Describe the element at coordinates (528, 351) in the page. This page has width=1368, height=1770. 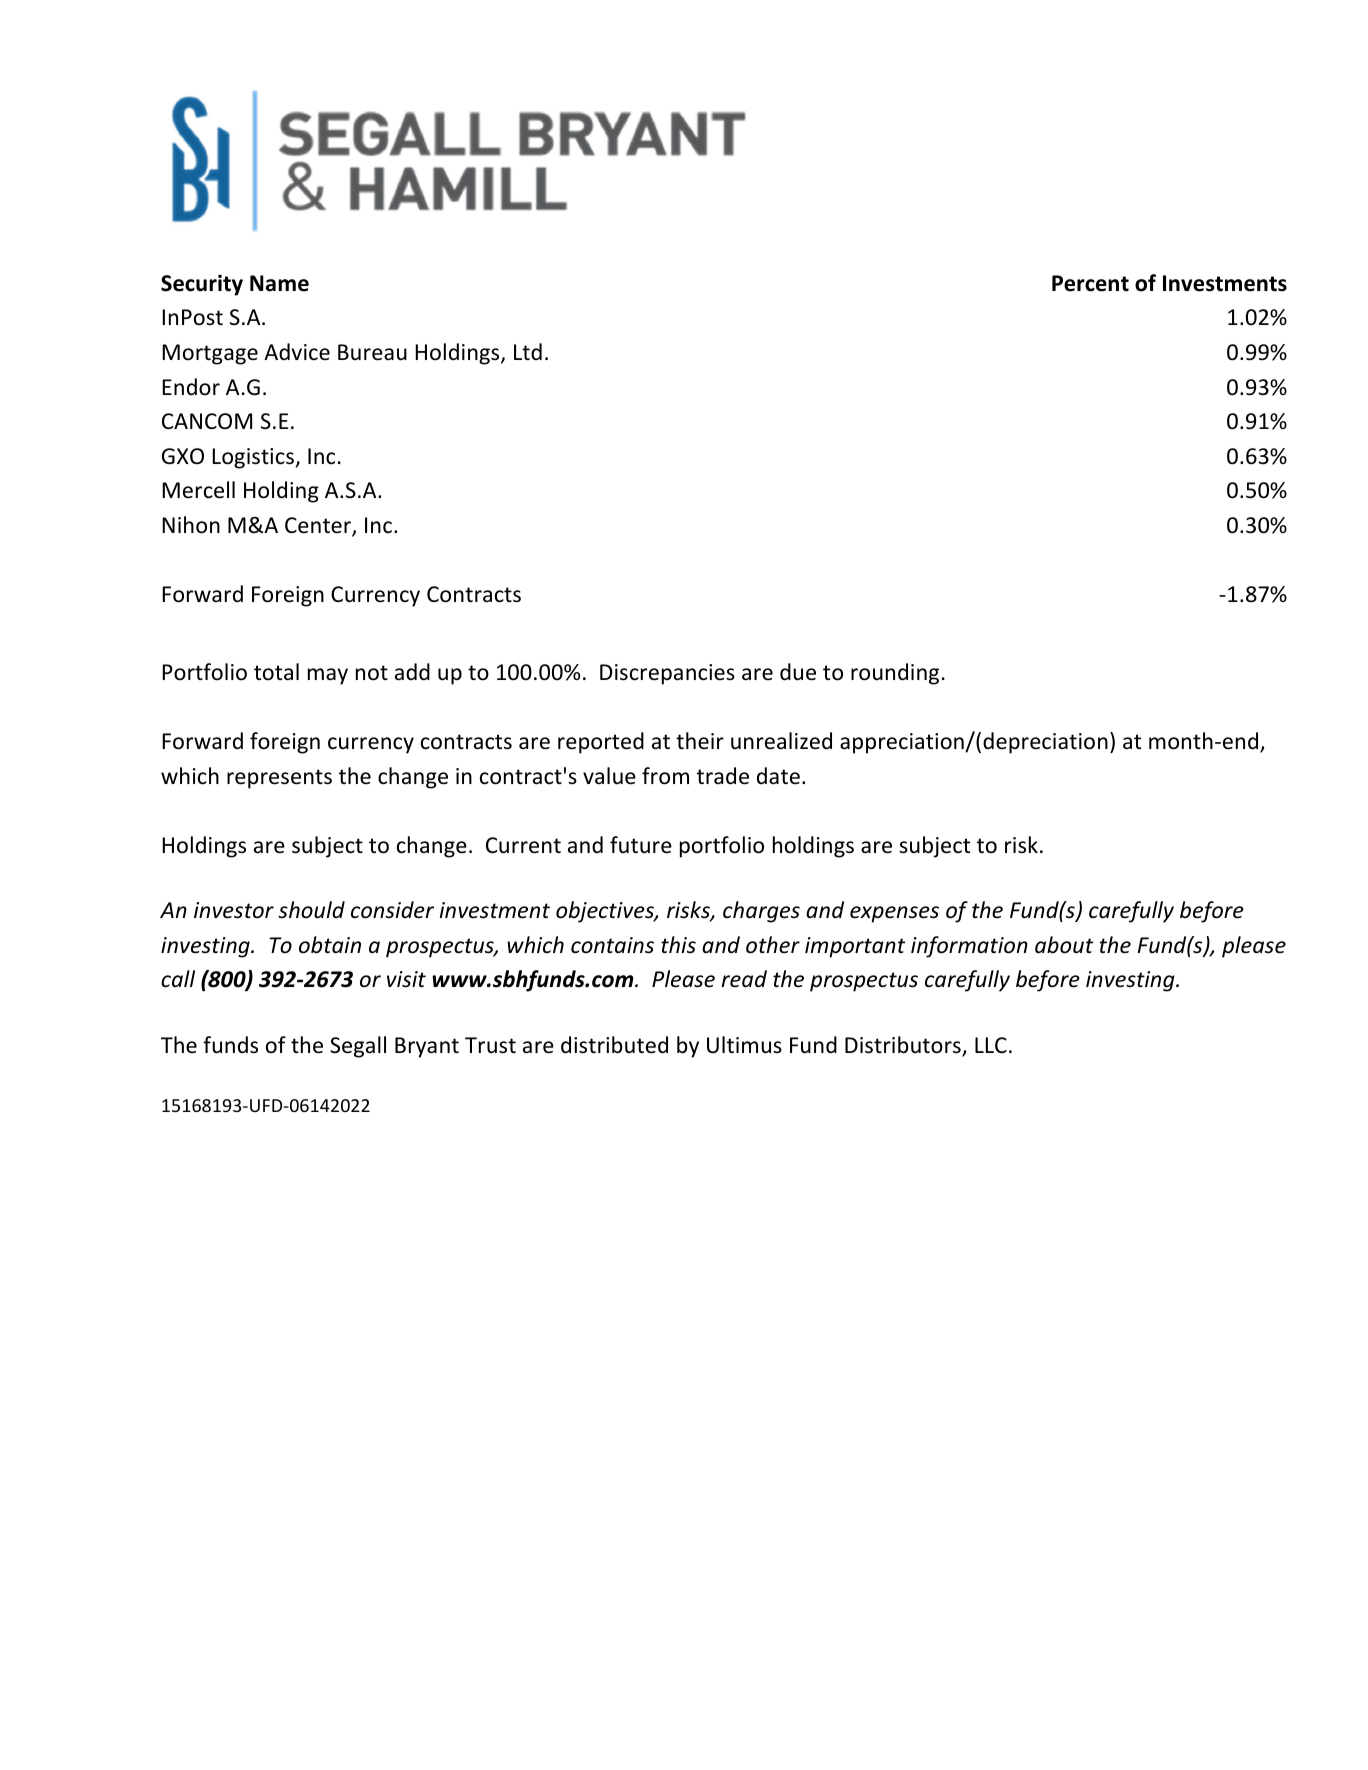
I see `Ltd` at that location.
